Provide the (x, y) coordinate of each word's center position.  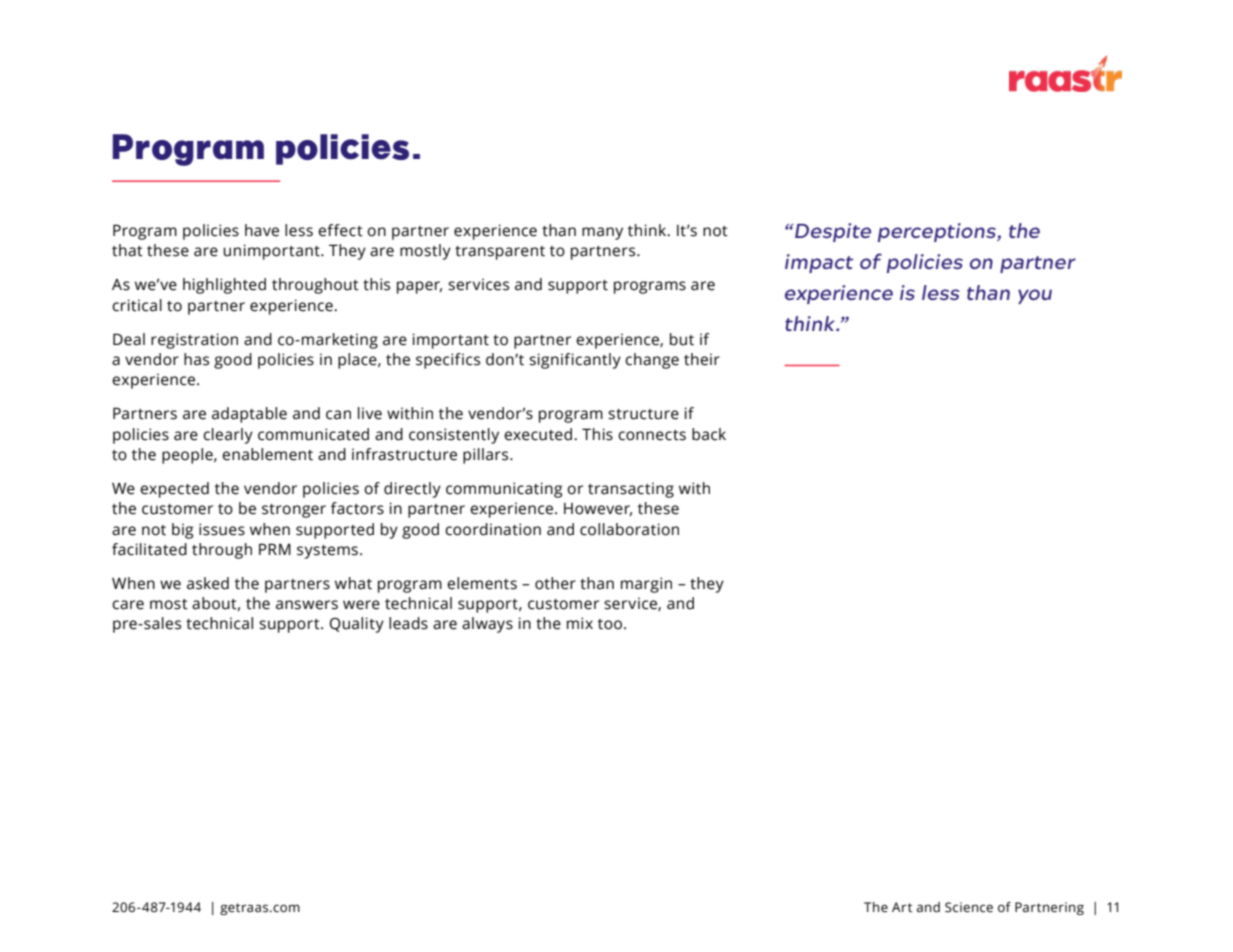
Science (969, 907)
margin (646, 585)
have (262, 230)
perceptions (938, 232)
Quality (357, 625)
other (555, 583)
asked (208, 583)
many (602, 233)
